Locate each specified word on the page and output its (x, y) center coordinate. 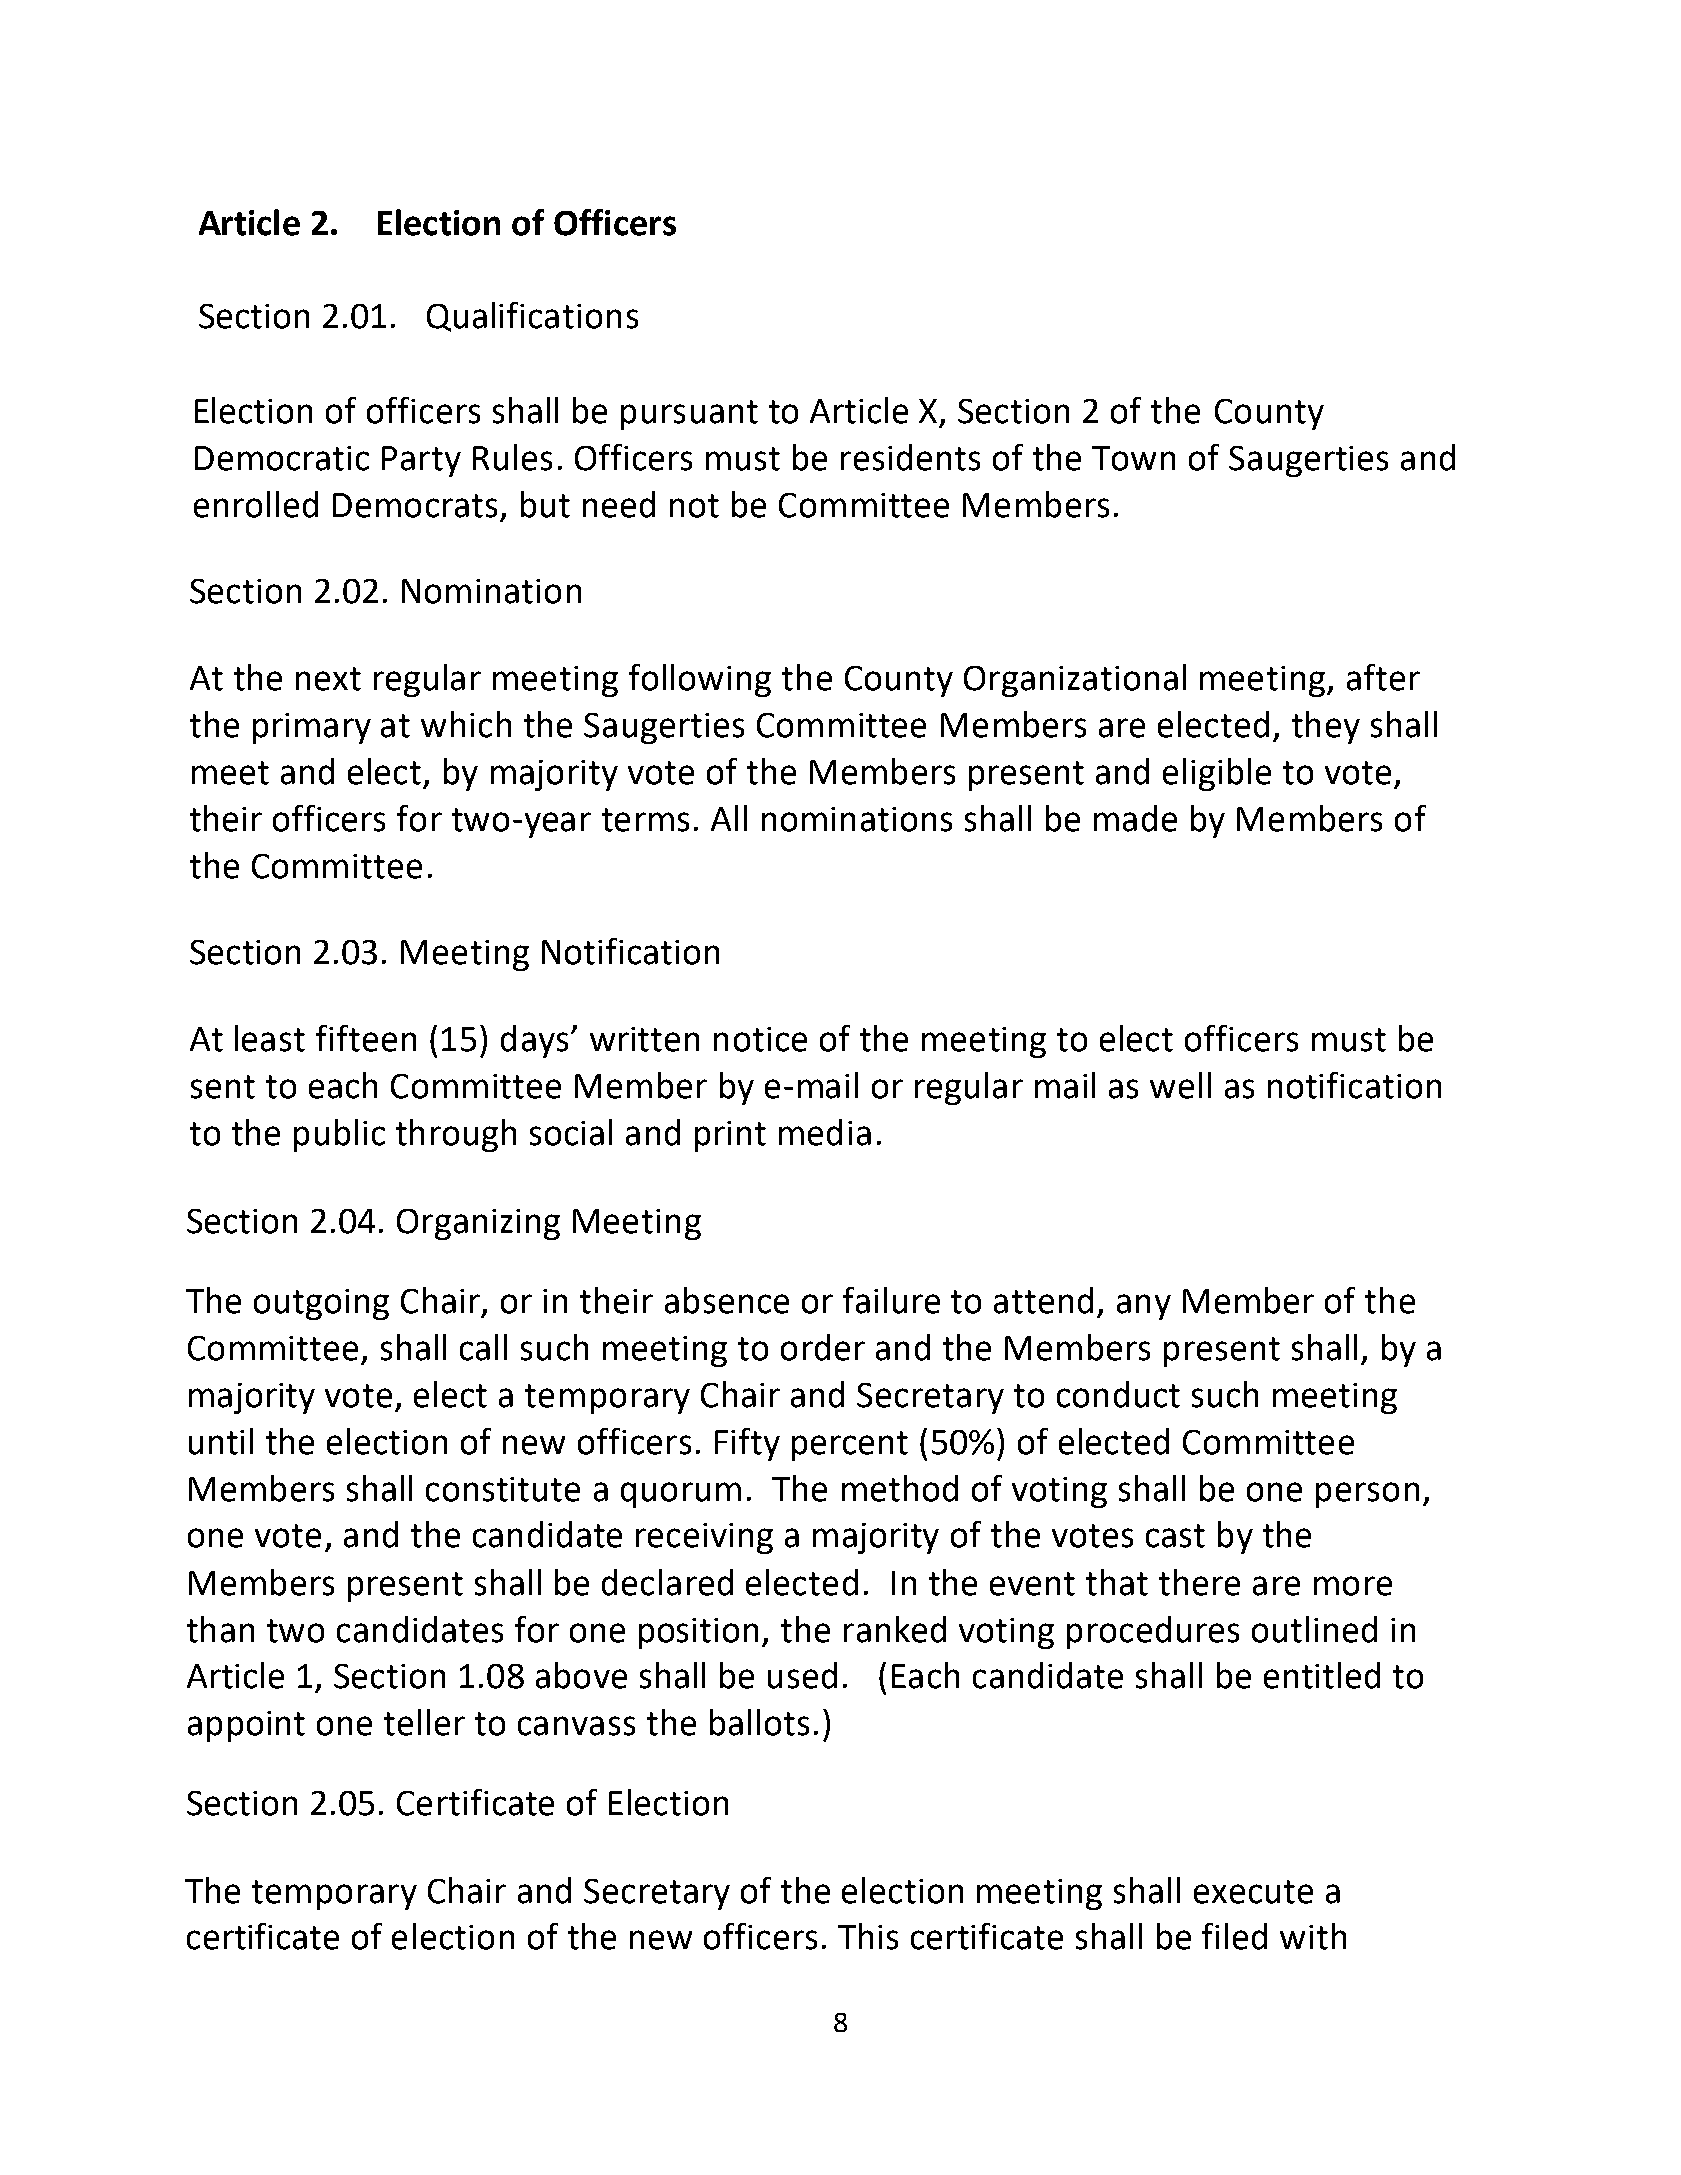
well (1180, 1085)
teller (424, 1722)
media (825, 1132)
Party (421, 461)
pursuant (689, 415)
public (339, 1135)
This (868, 1936)
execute (1253, 1892)
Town (1133, 458)
